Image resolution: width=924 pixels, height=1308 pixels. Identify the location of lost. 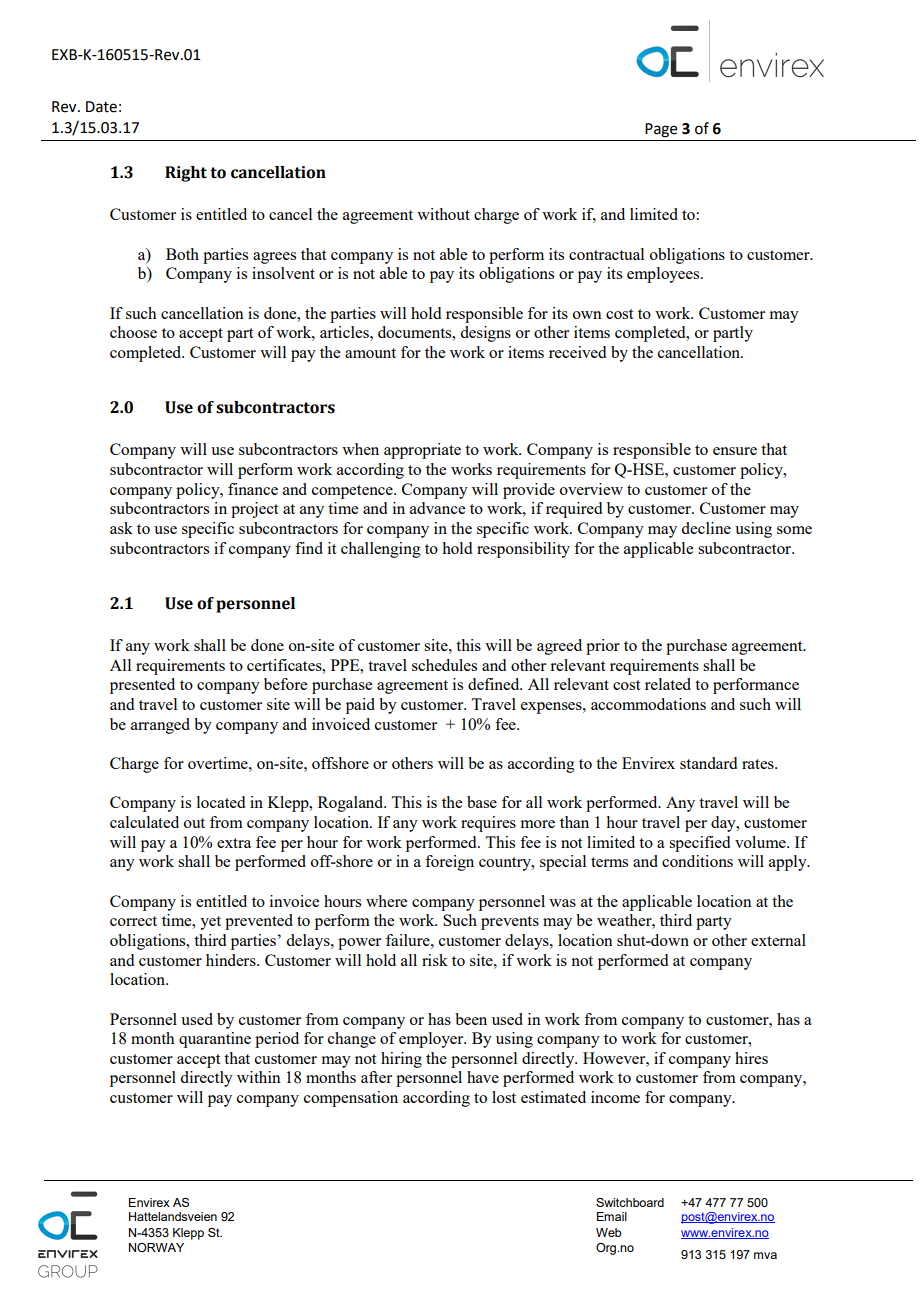
(504, 1097).
